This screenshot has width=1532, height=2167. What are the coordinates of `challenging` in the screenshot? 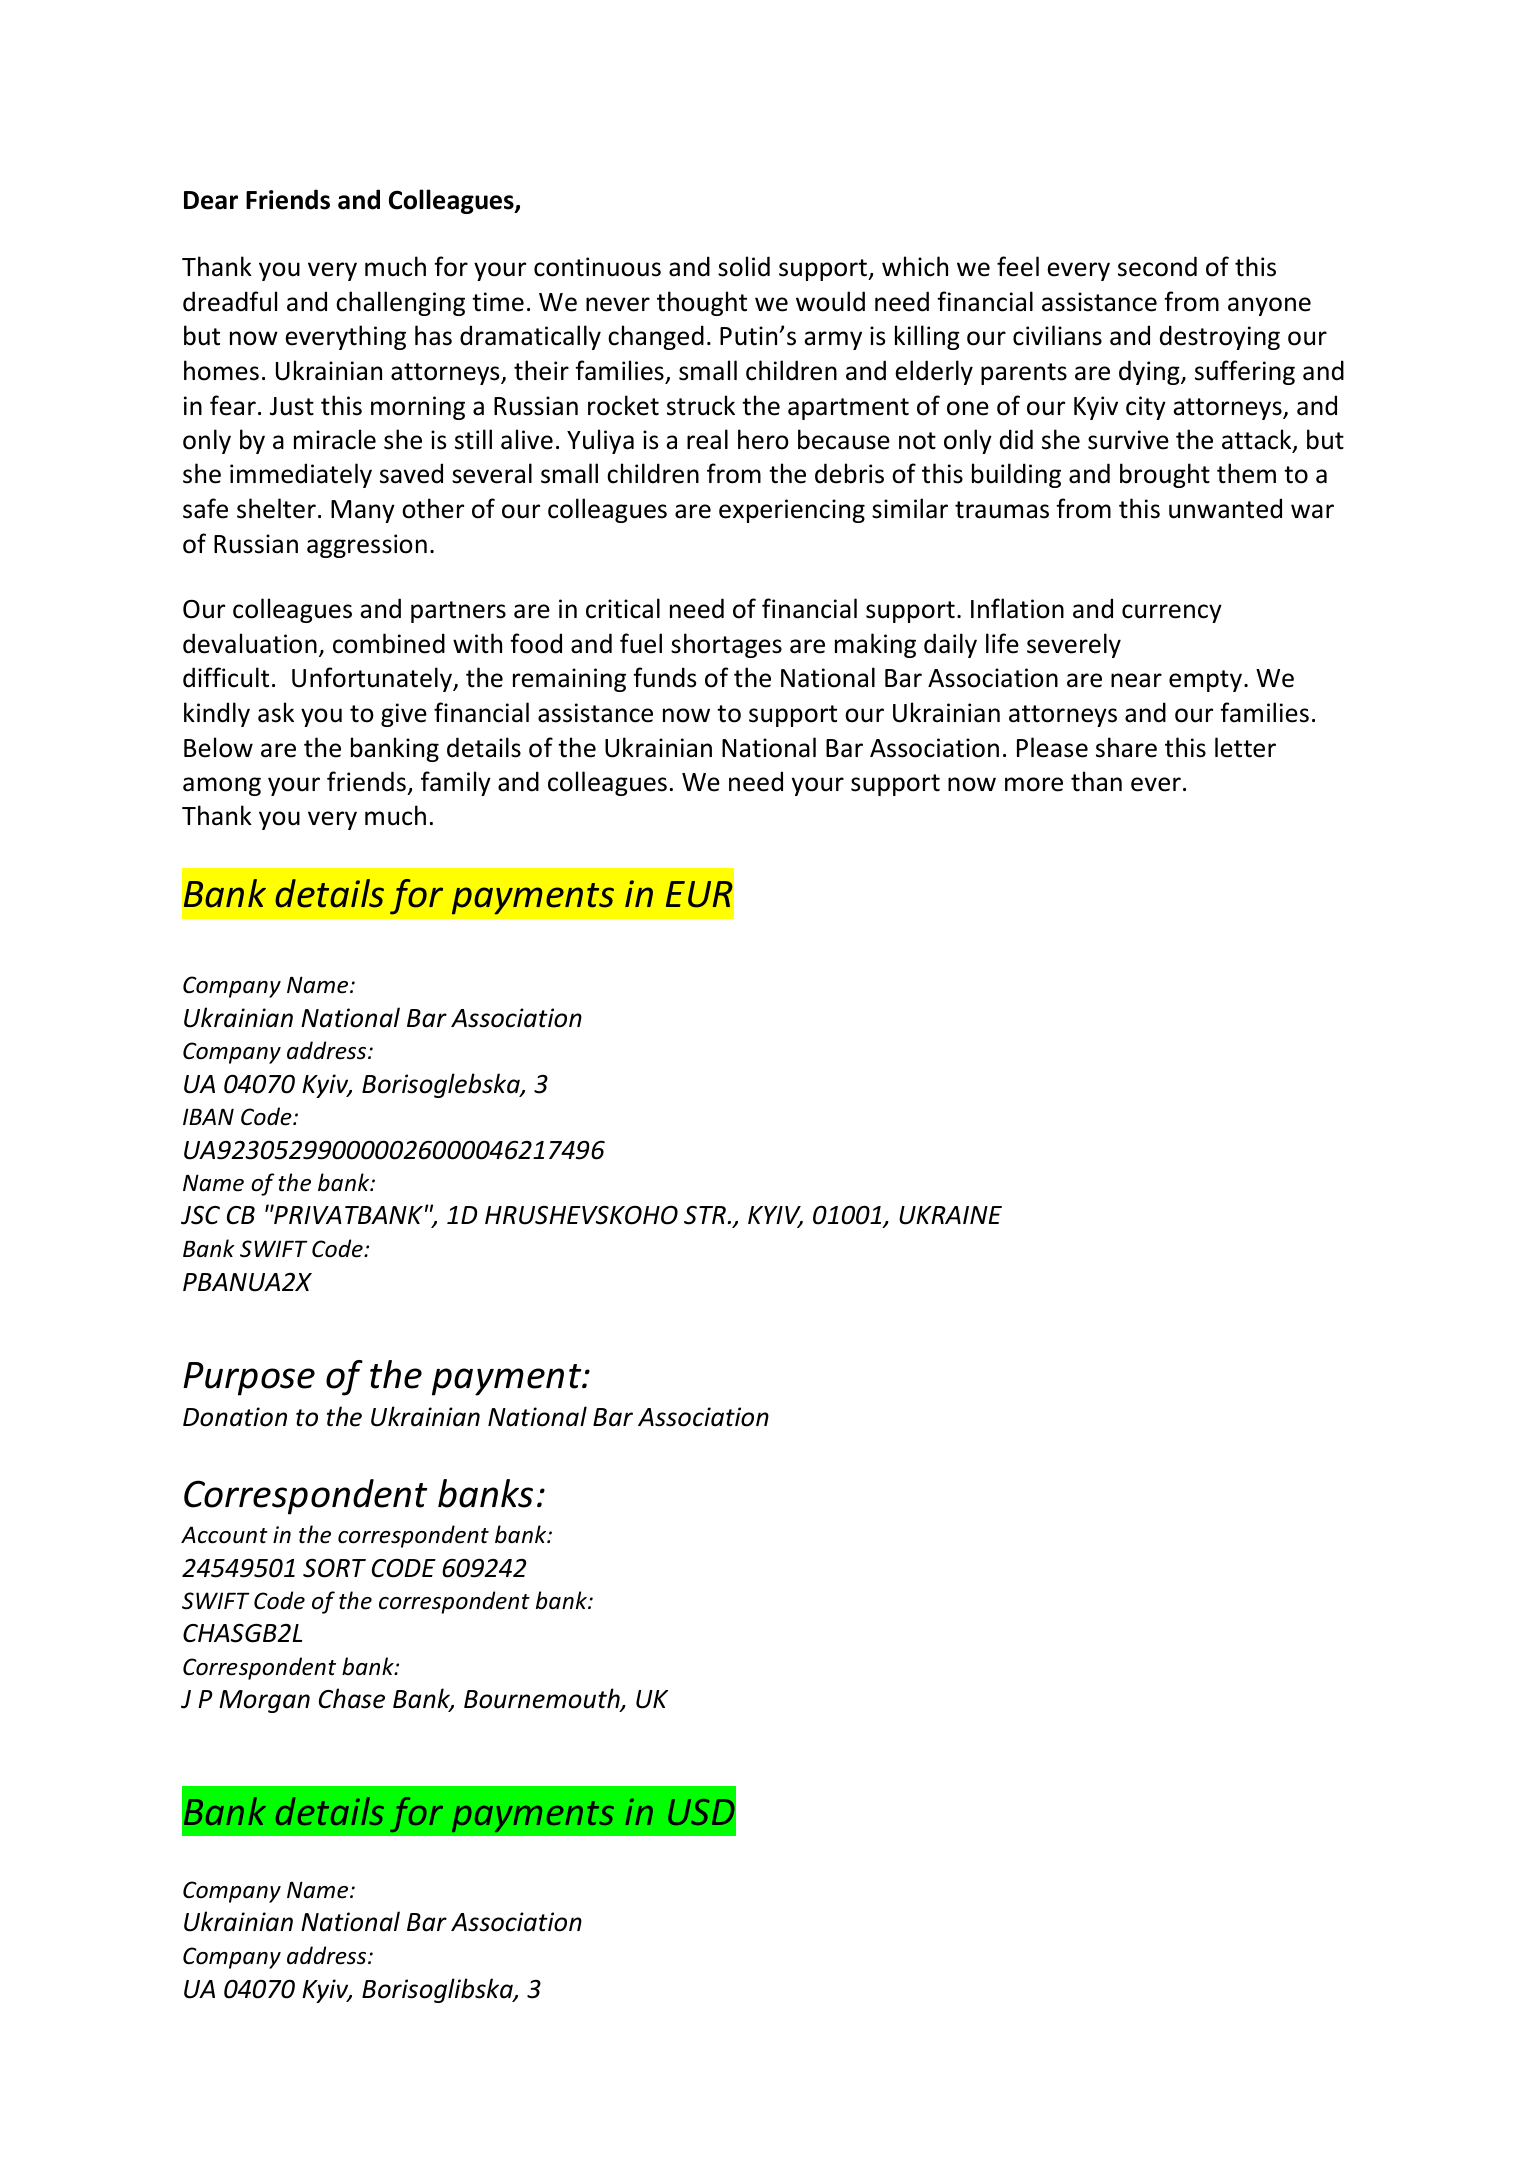 It's located at (400, 303).
